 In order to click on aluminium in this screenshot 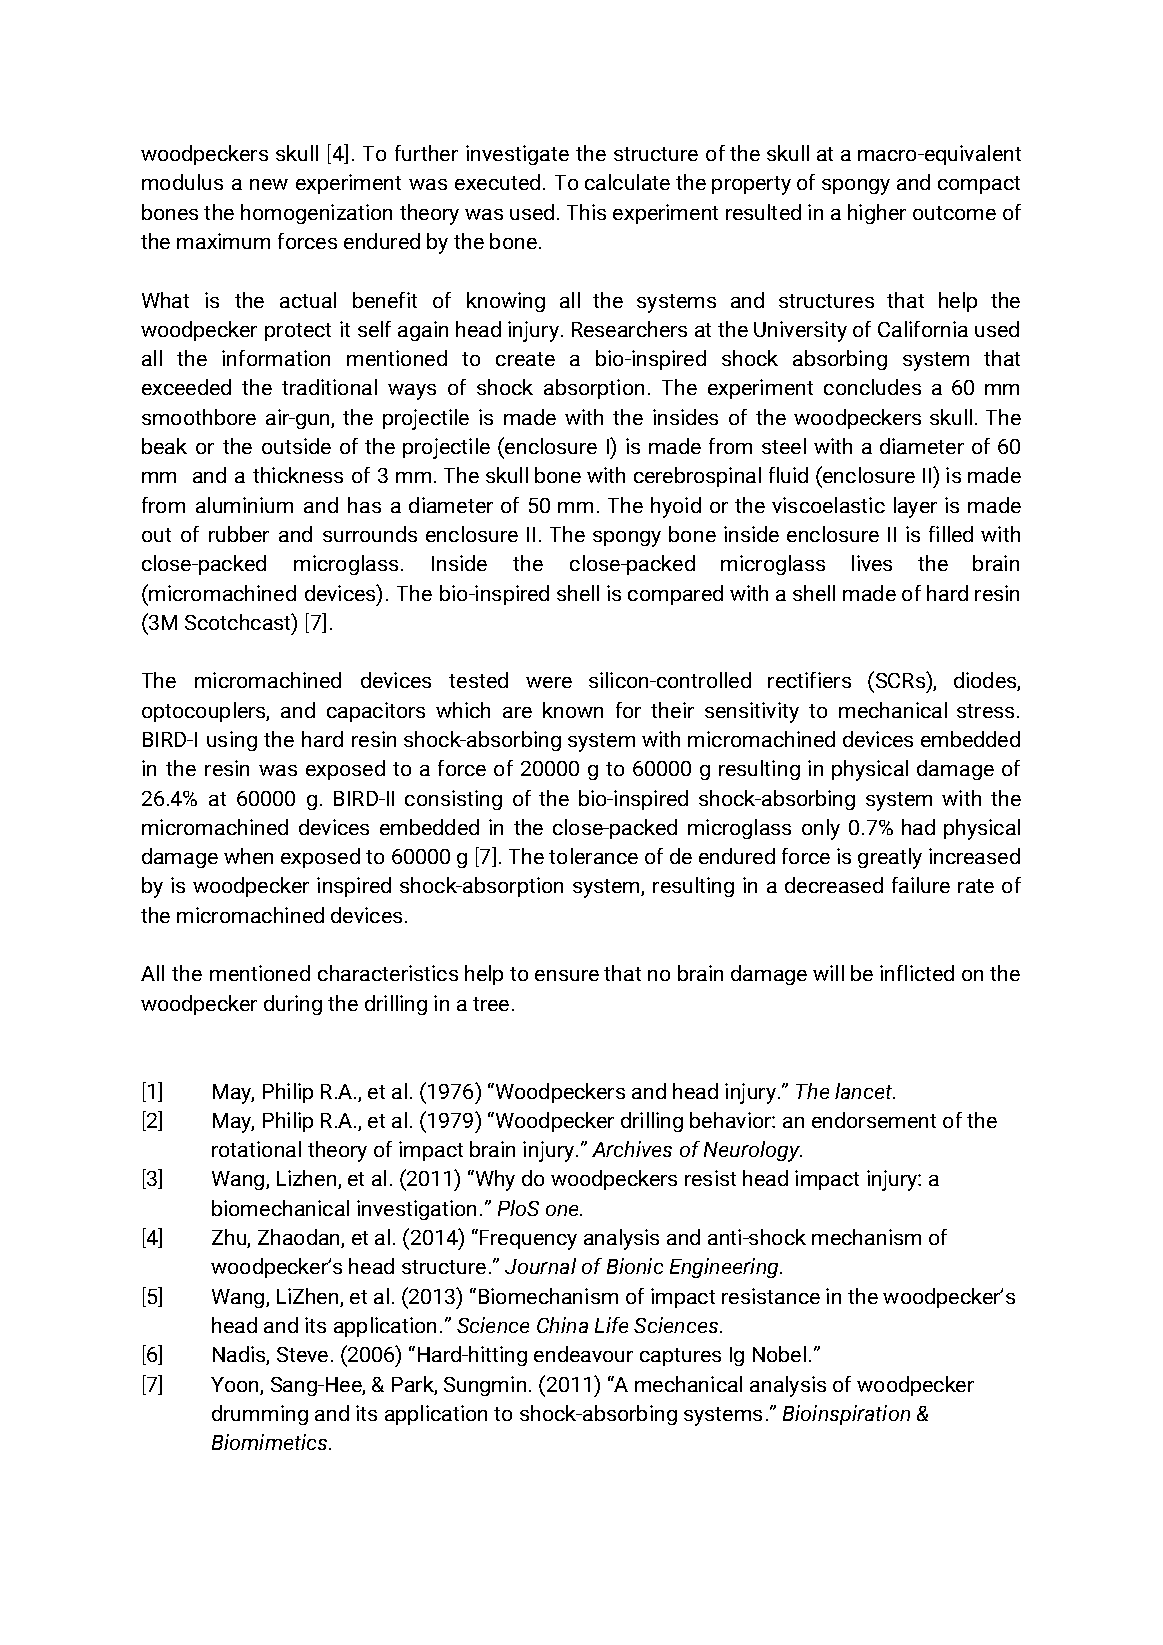, I will do `click(244, 505)`.
